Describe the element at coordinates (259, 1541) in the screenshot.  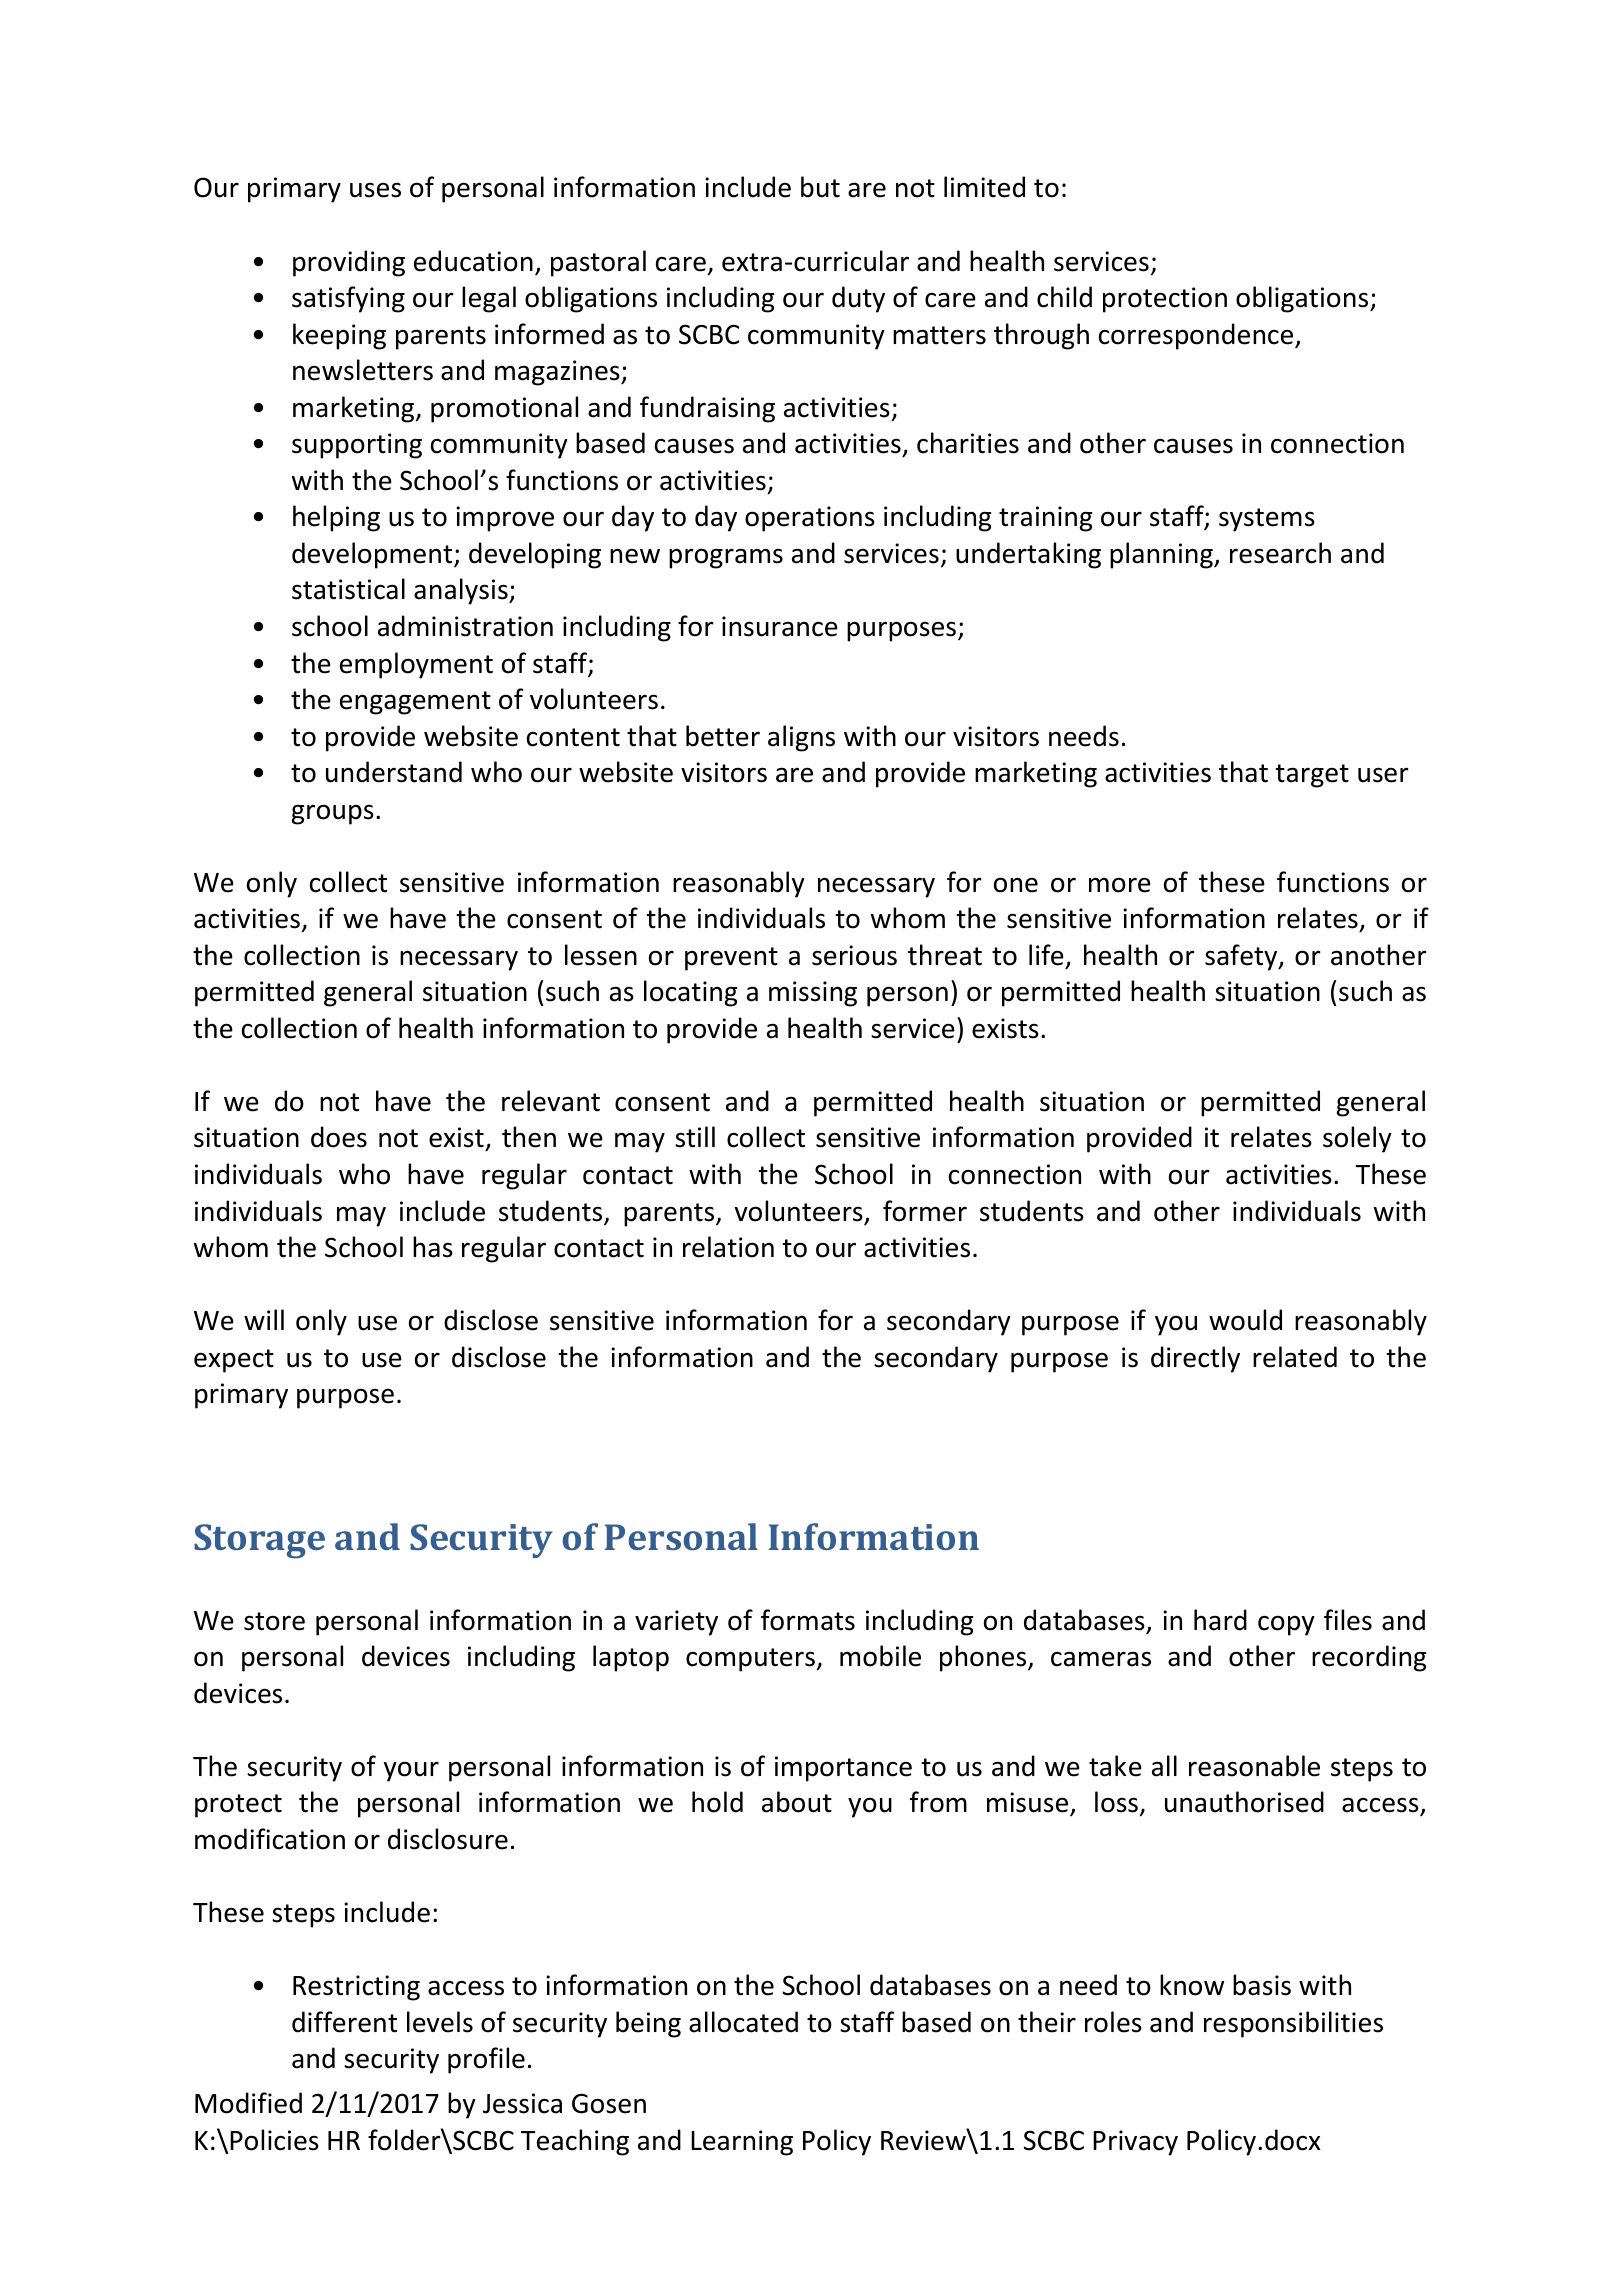
I see `Storage` at that location.
